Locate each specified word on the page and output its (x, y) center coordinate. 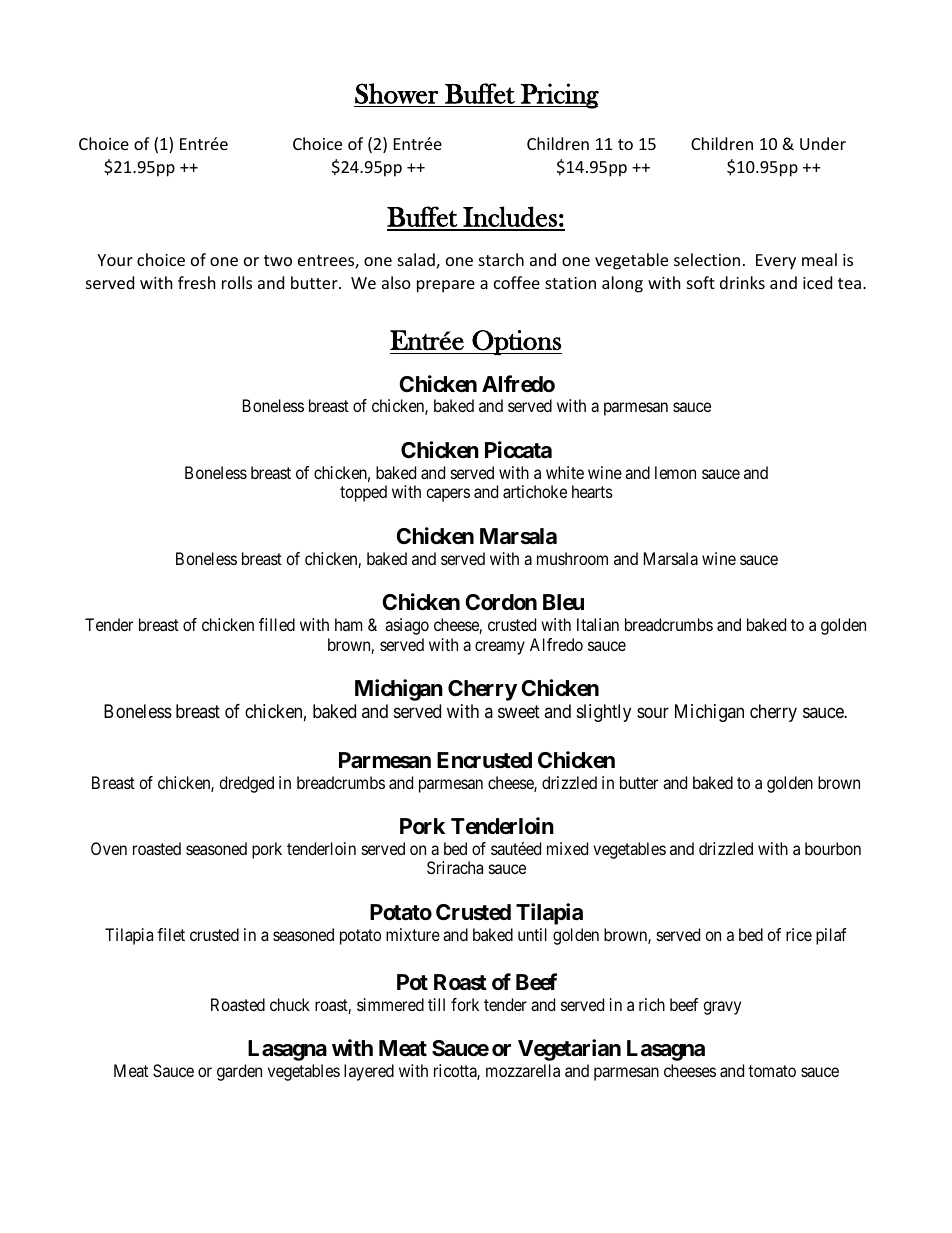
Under (823, 143)
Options (516, 342)
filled (277, 624)
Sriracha (455, 867)
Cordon (501, 602)
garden (239, 1072)
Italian (598, 624)
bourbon (833, 848)
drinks (742, 282)
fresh (197, 282)
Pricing (559, 96)
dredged (246, 784)
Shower (396, 93)
